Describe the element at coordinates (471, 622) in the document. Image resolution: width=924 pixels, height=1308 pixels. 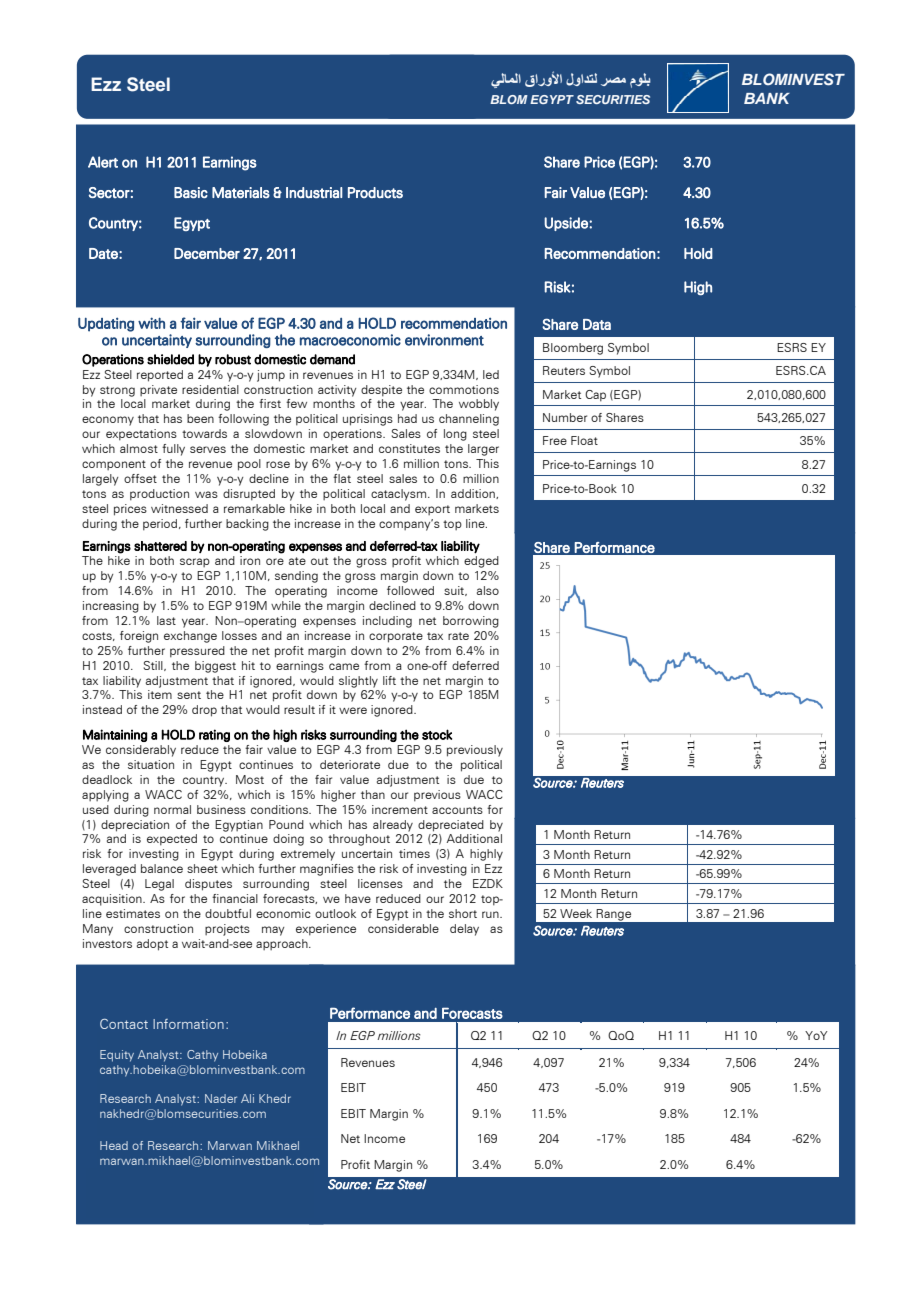
I see `borrowing` at that location.
